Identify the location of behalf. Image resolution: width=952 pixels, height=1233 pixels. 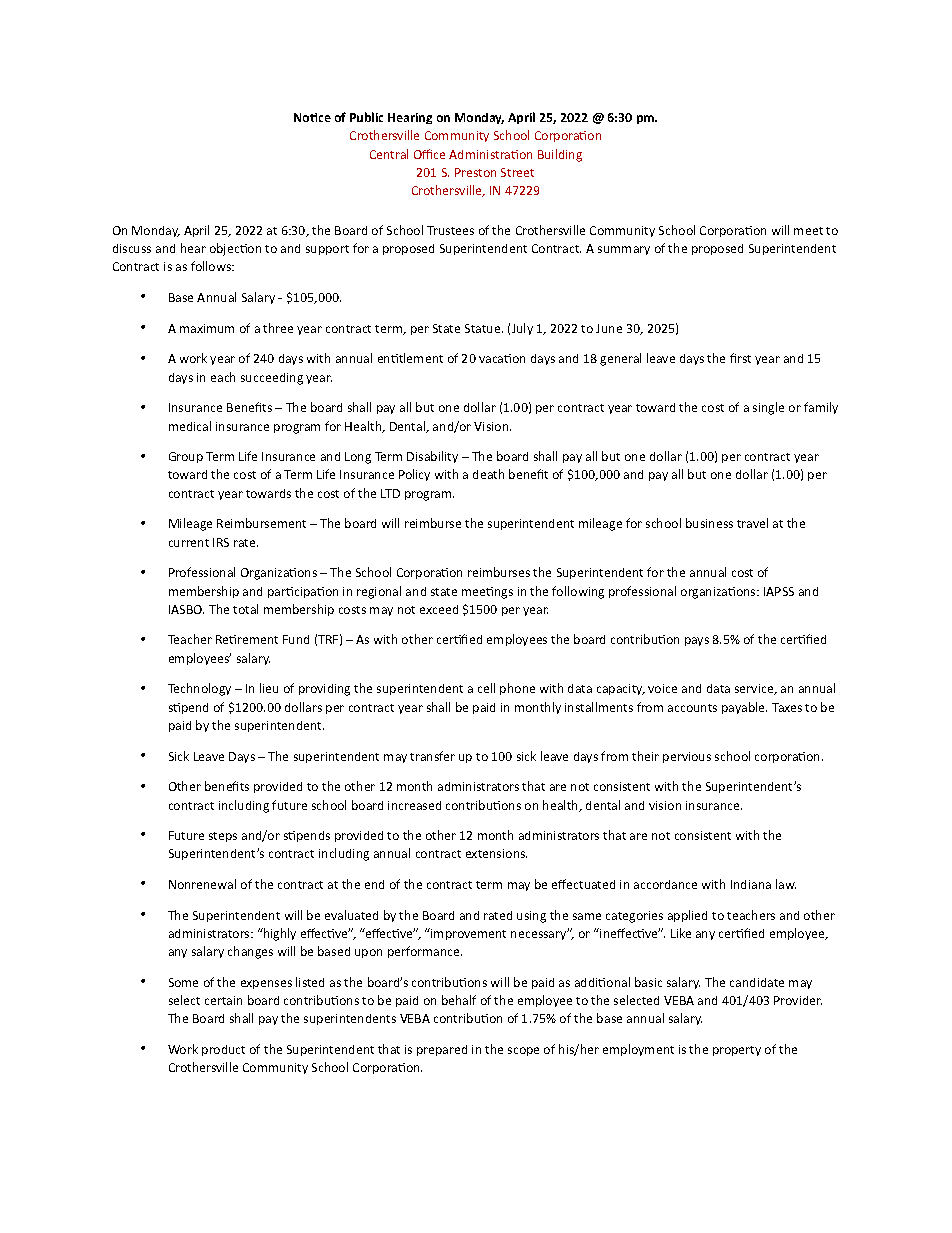
(459, 1000).
